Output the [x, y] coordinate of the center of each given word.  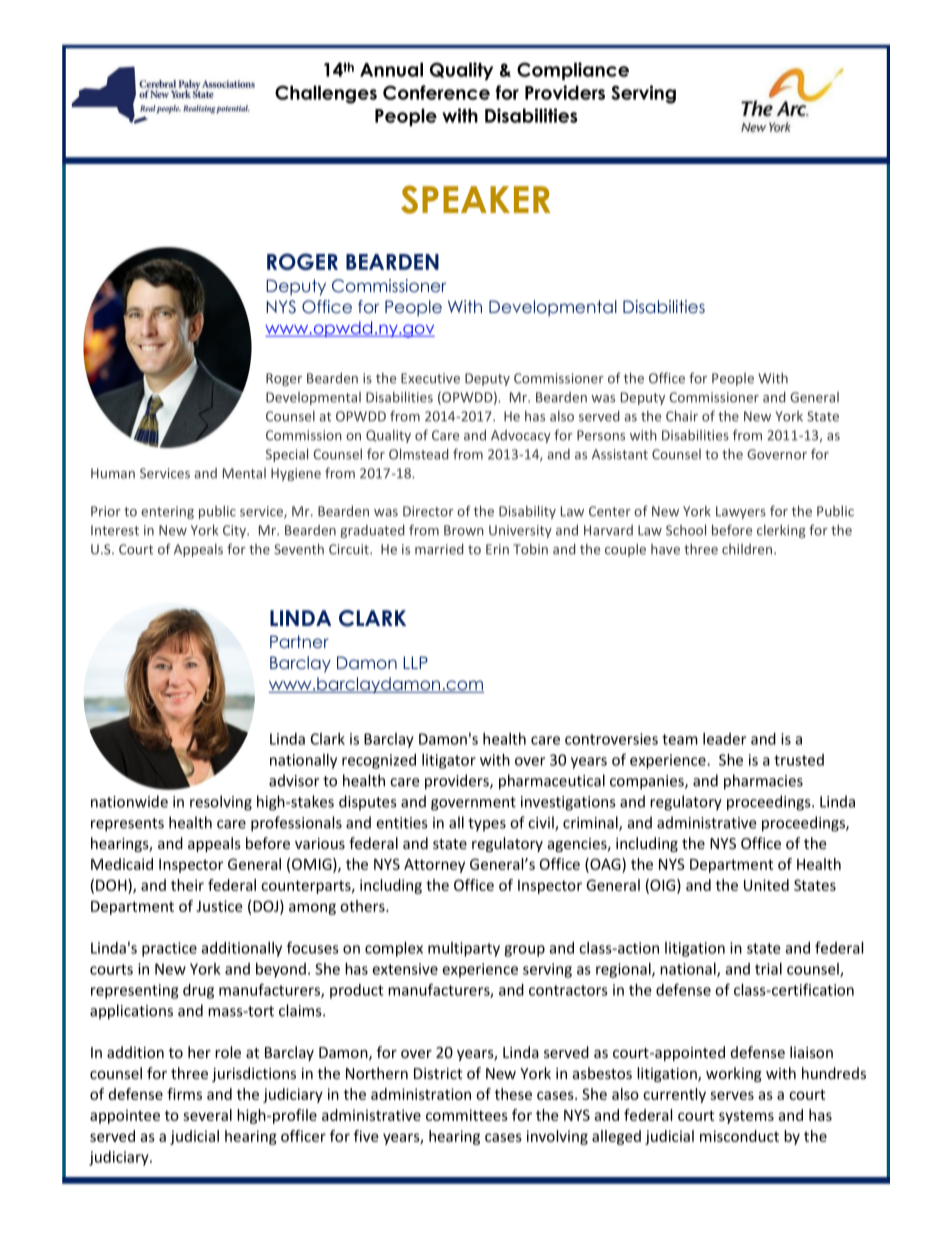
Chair [682, 416]
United [766, 885]
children [748, 549]
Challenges [326, 94]
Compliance [573, 71]
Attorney [434, 866]
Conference [436, 92]
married [439, 549]
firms [184, 1094]
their [187, 885]
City [236, 531]
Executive [430, 378]
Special [287, 455]
